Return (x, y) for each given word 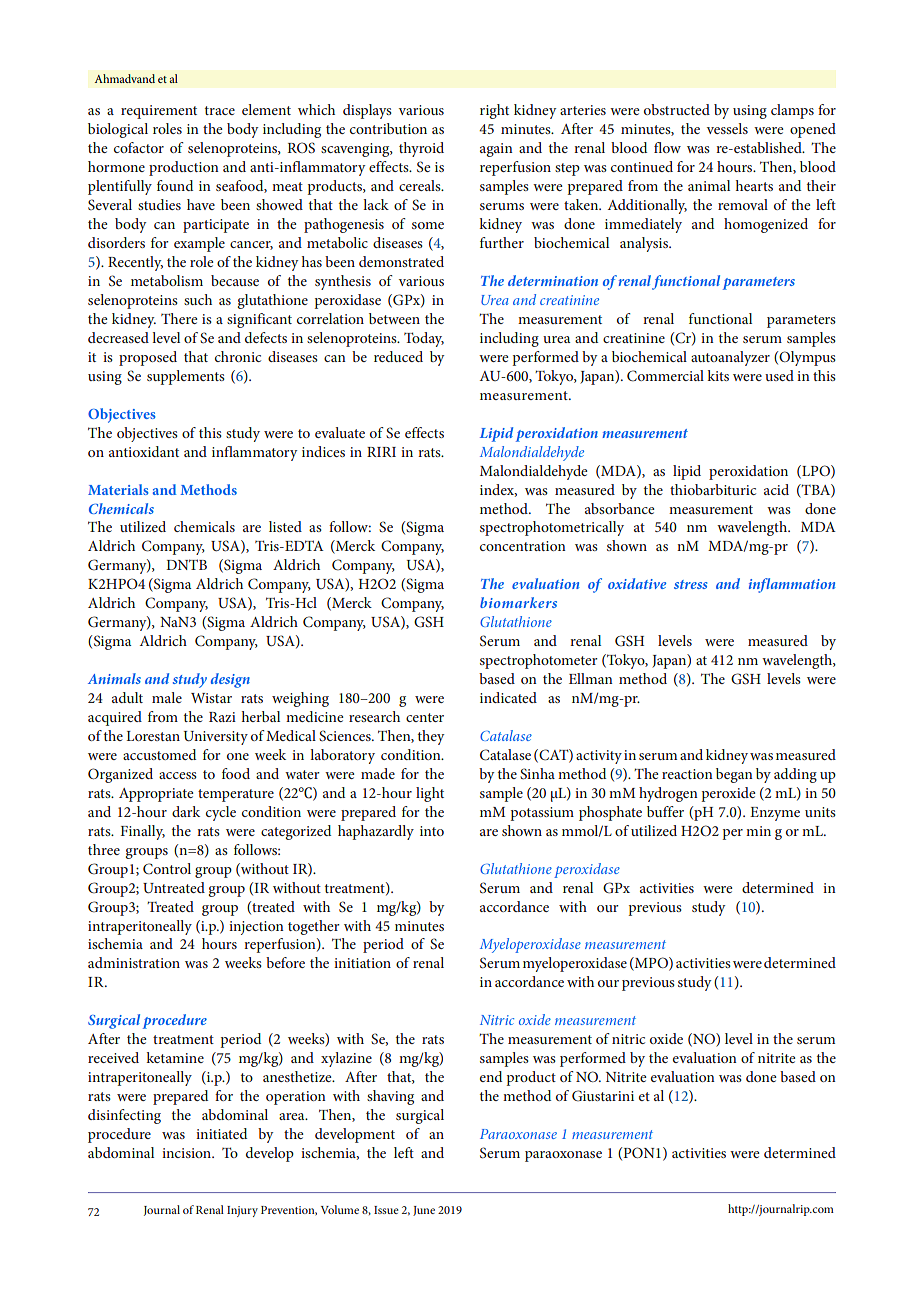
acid (776, 489)
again (496, 150)
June (424, 1211)
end (491, 1076)
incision (188, 1153)
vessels (727, 128)
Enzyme (775, 814)
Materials (118, 489)
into (432, 831)
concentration (523, 546)
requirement (159, 112)
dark (186, 811)
